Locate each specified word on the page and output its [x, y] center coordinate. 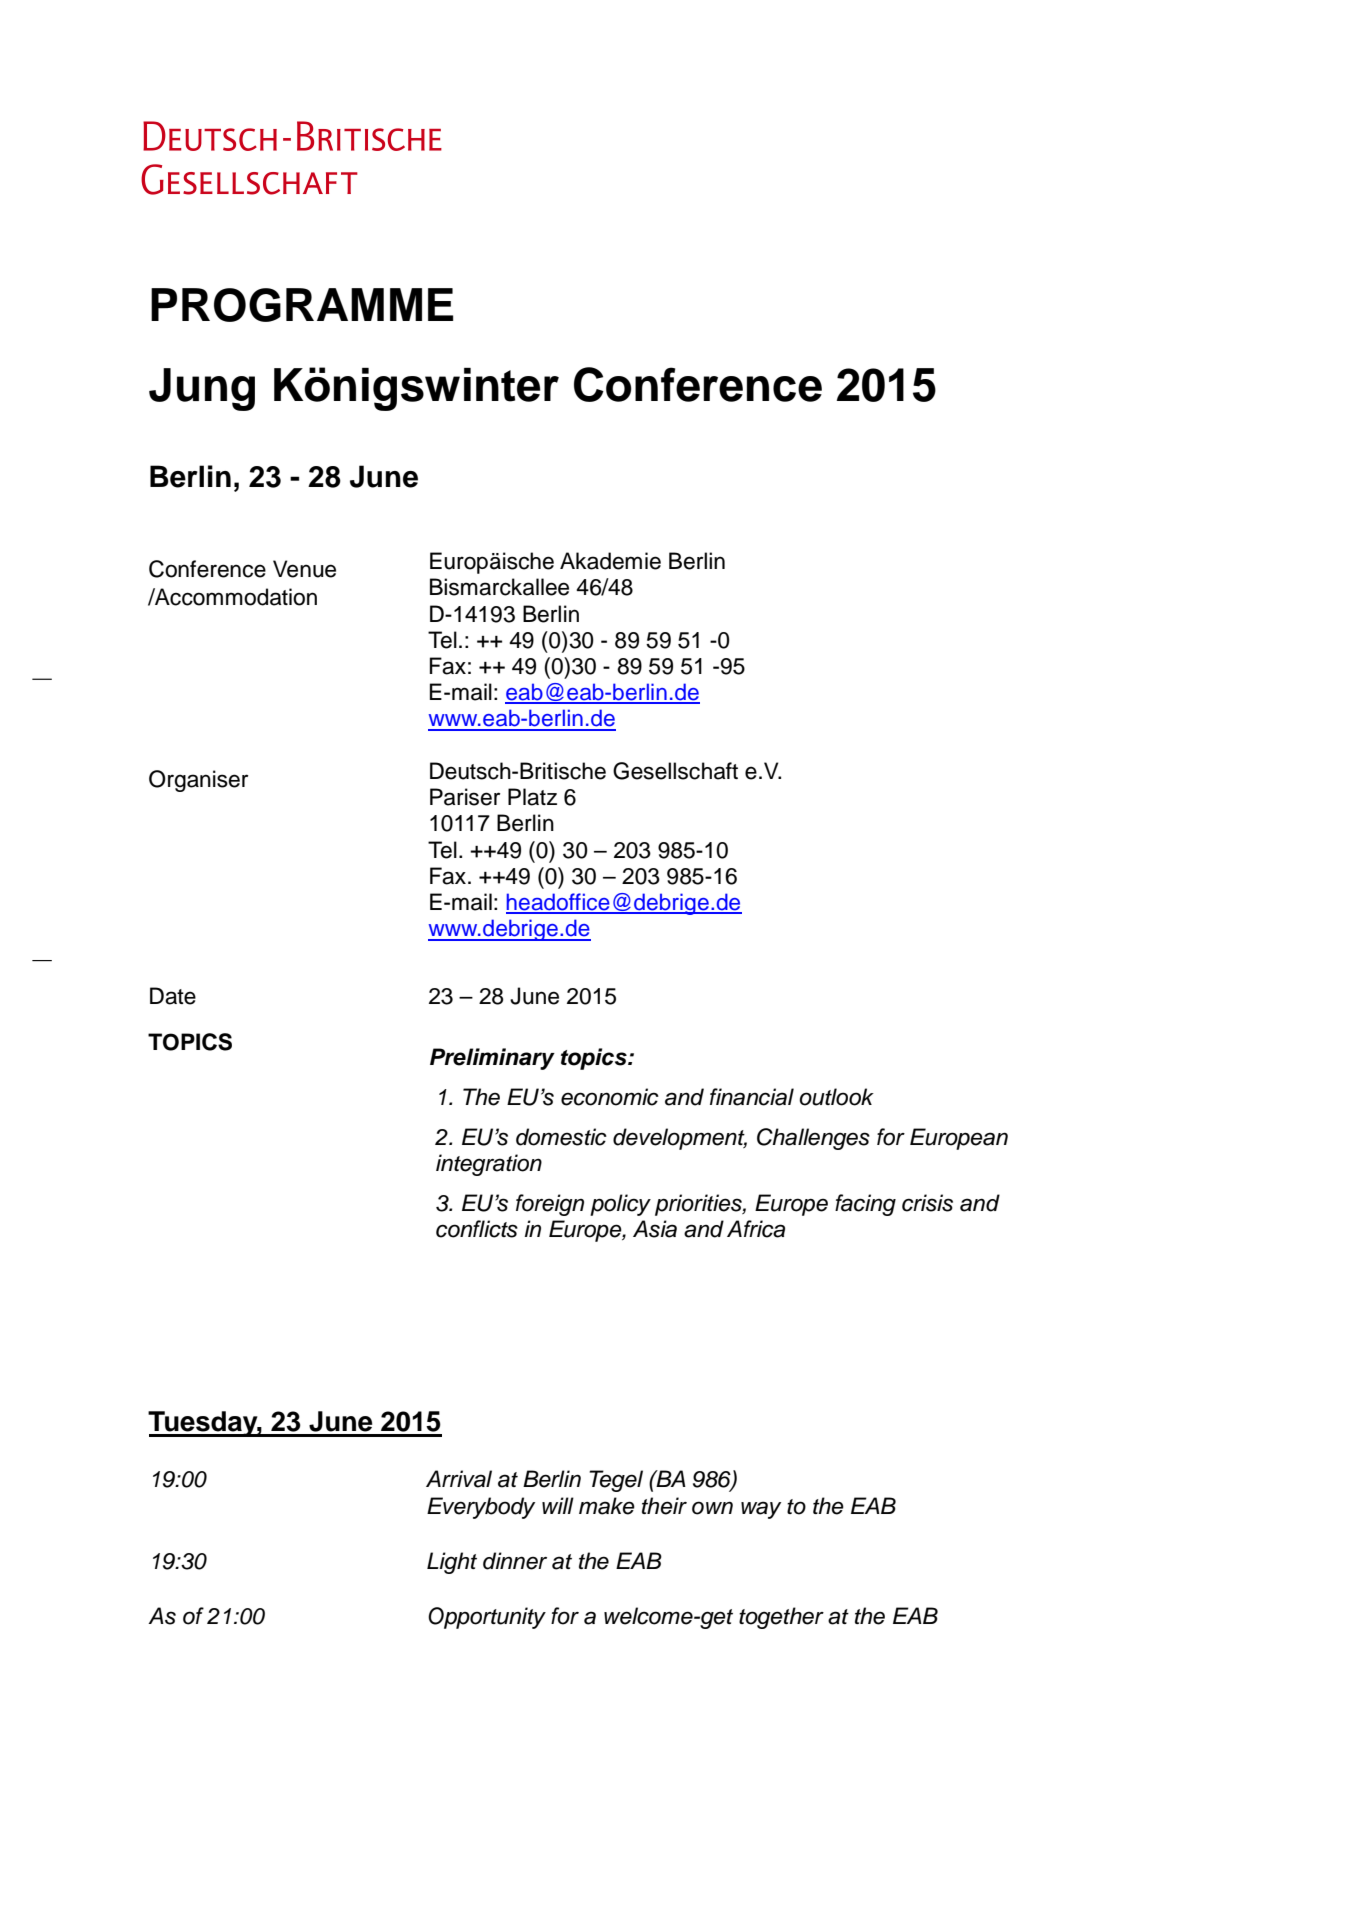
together [781, 1618]
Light [452, 1563]
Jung [202, 389]
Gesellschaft [675, 771]
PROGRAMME [302, 305]
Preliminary [492, 1059]
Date [173, 996]
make [607, 1506]
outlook [836, 1097]
